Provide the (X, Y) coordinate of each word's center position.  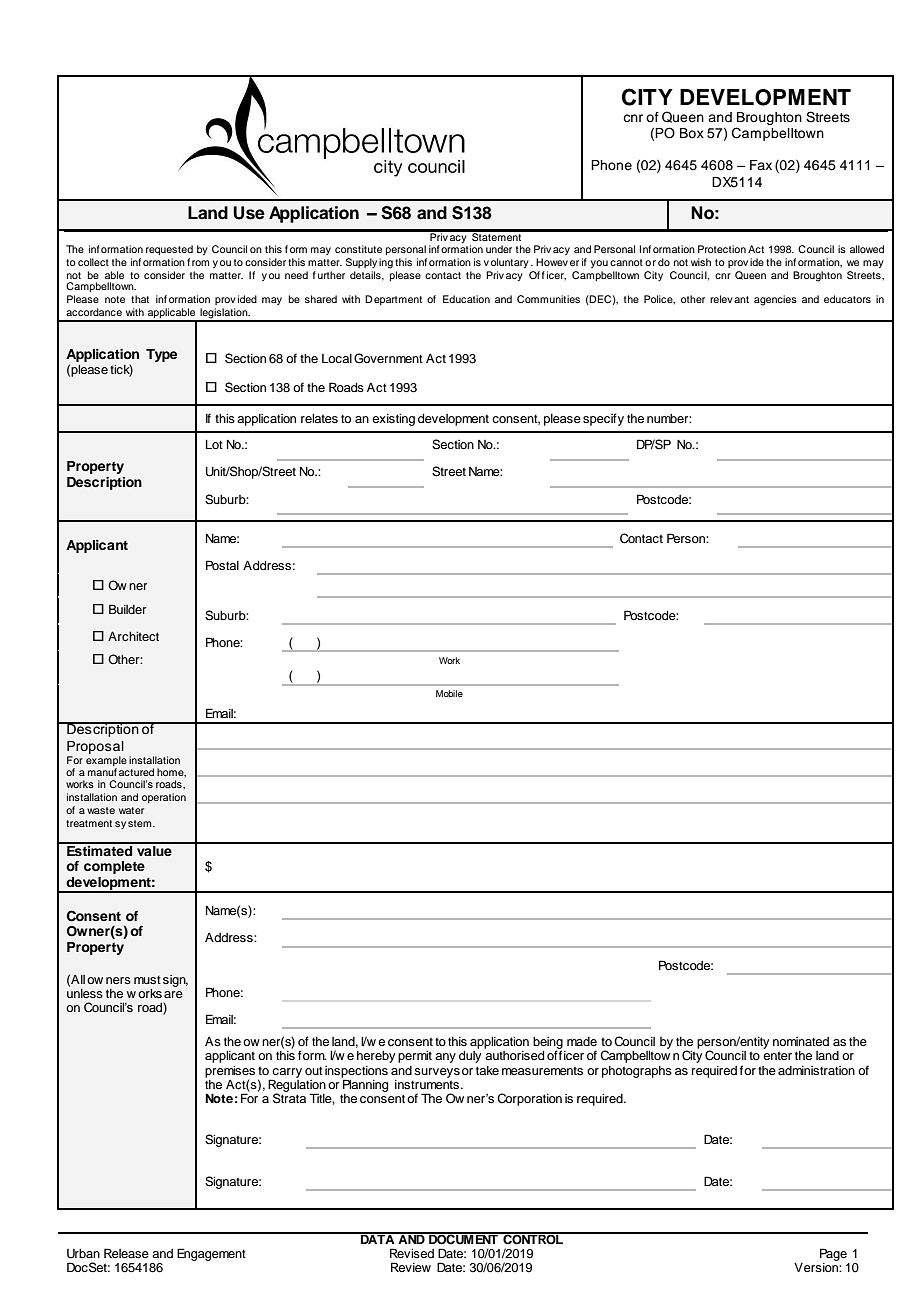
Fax (761, 165)
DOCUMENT (463, 1238)
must (147, 980)
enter (777, 1055)
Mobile (449, 693)
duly (470, 1055)
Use (249, 213)
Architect (133, 636)
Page (833, 1254)
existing (393, 420)
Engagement (211, 1254)
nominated (801, 1041)
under (499, 249)
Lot (214, 444)
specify (603, 419)
